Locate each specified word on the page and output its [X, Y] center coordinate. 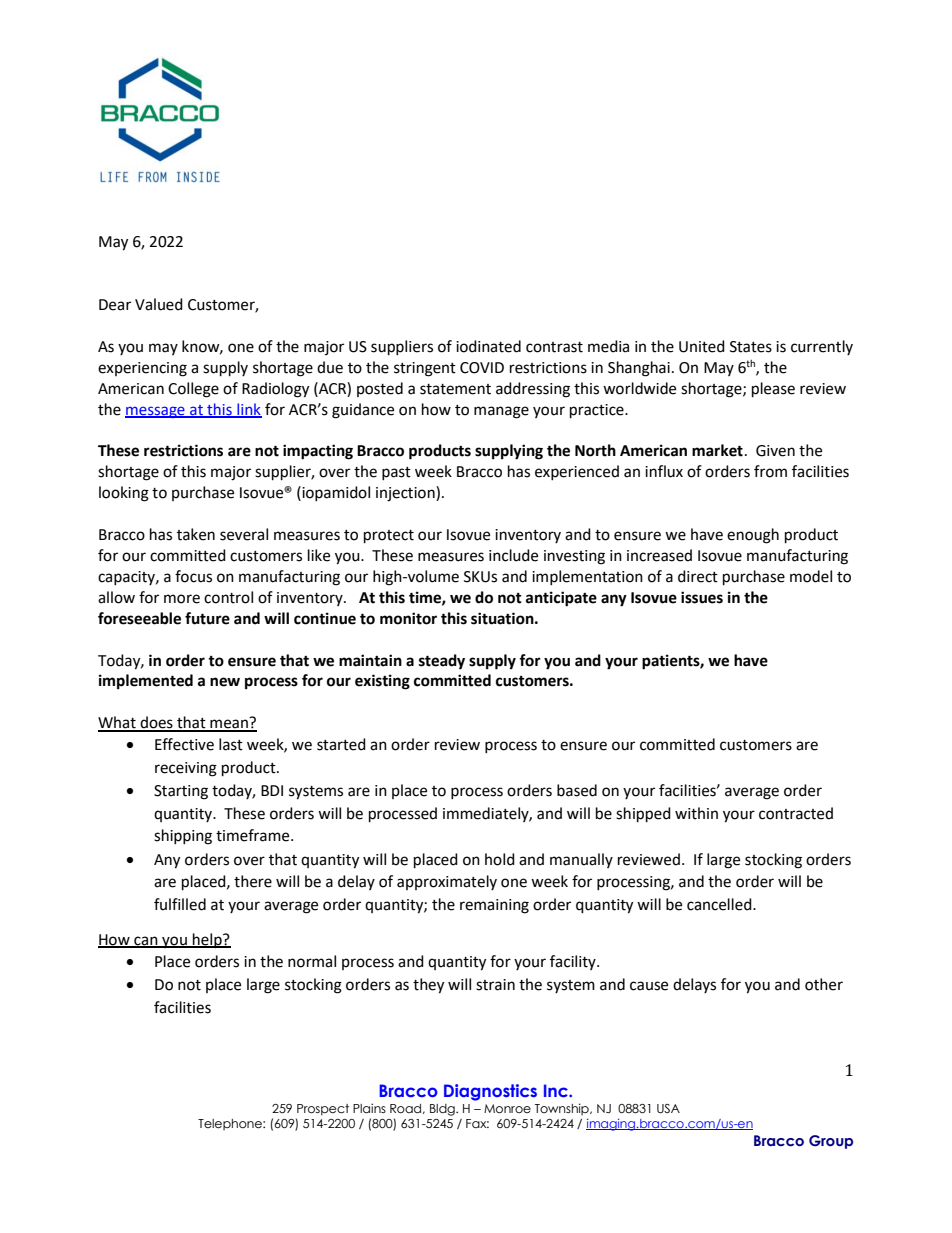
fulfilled [180, 904]
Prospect [323, 1110]
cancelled [720, 904]
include [513, 555]
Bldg [443, 1110]
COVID [482, 368]
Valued [159, 304]
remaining [494, 906]
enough [753, 536]
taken [196, 534]
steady [442, 662]
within [696, 813]
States [751, 347]
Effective [184, 744]
